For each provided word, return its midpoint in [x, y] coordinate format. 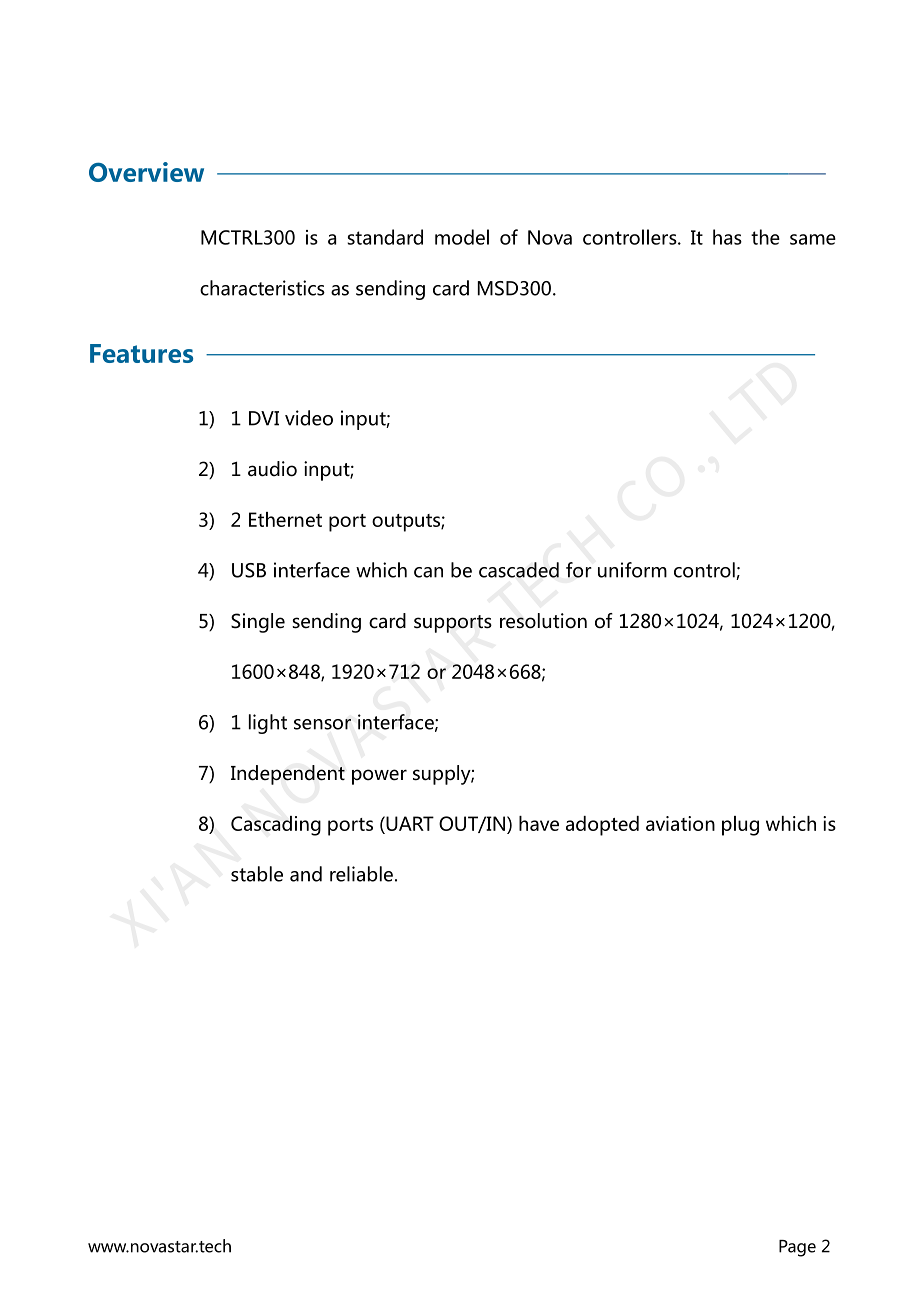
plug [740, 826]
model [462, 237]
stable [257, 874]
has [727, 237]
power [379, 777]
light [268, 724]
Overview [146, 172]
